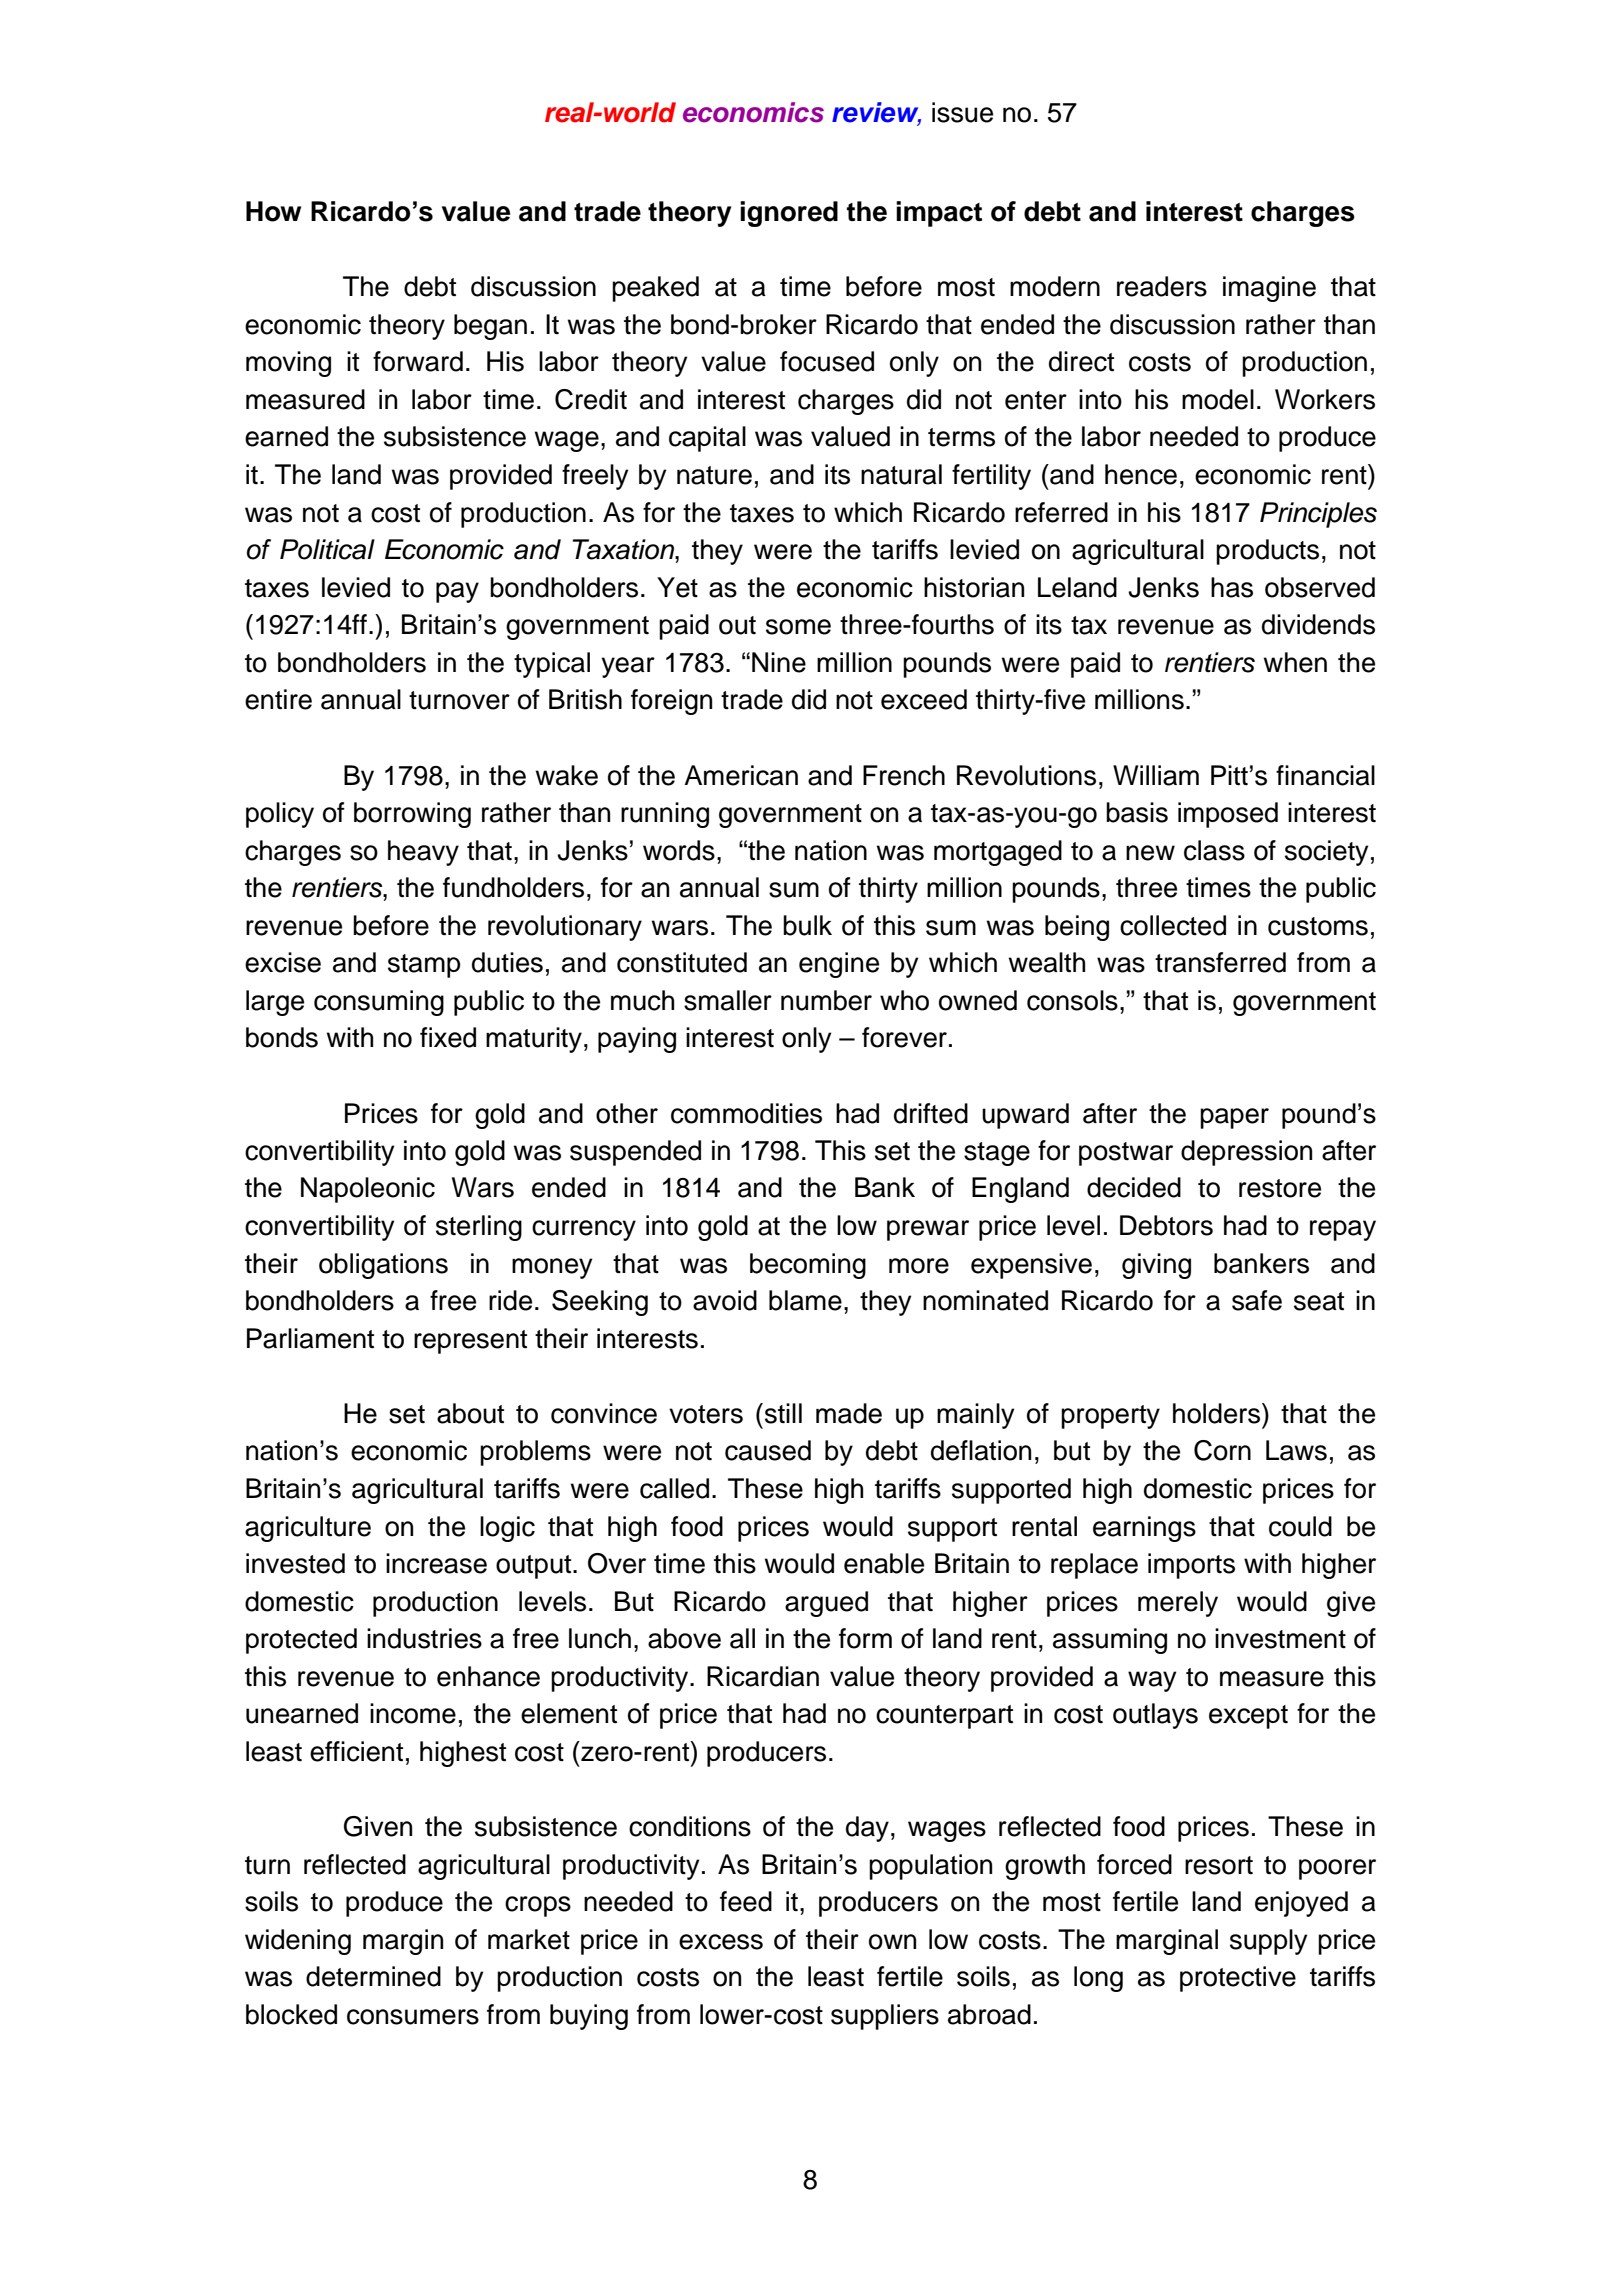 The height and width of the screenshot is (2292, 1620). What do you see at coordinates (1234, 1118) in the screenshot?
I see `paper` at bounding box center [1234, 1118].
